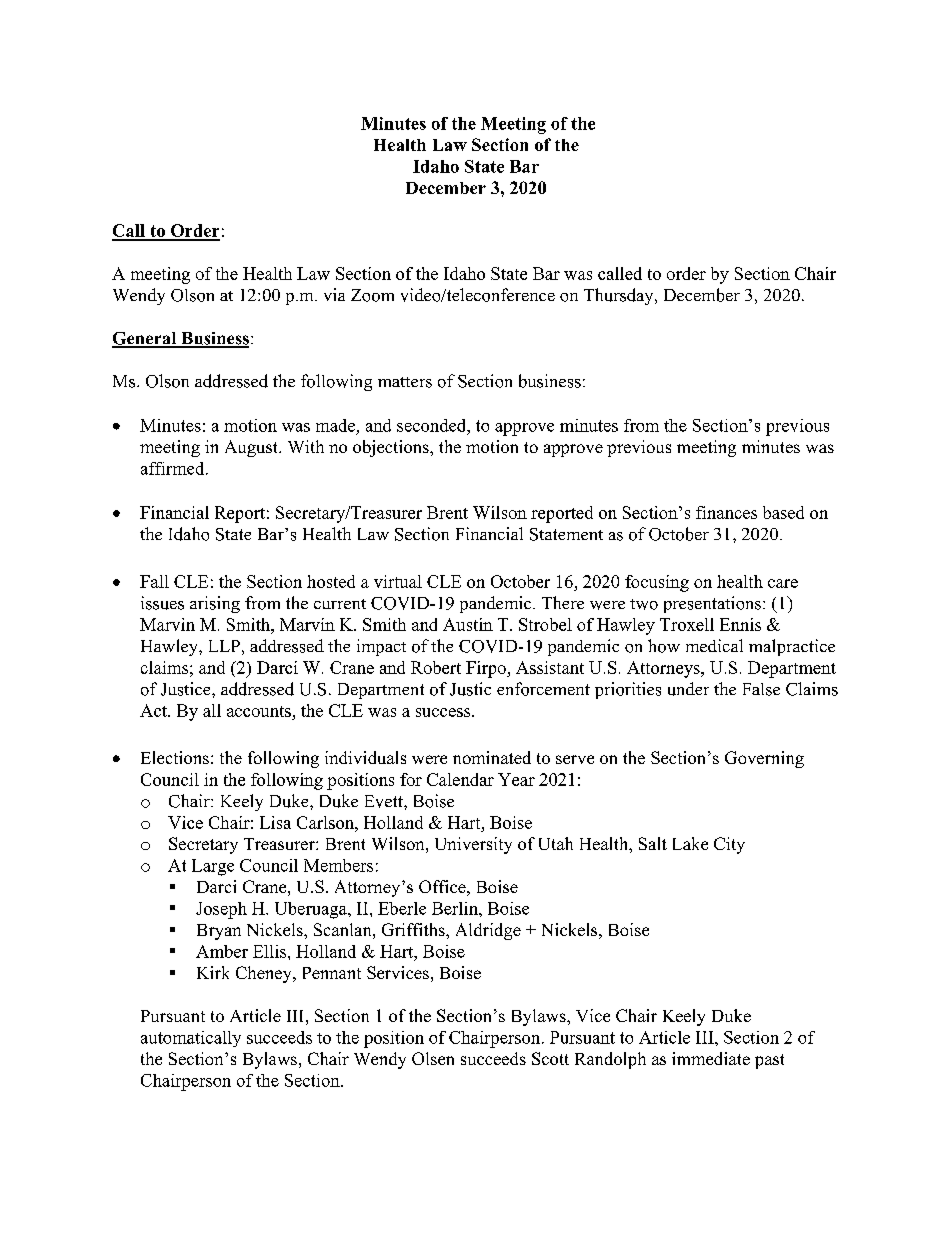  Describe the element at coordinates (729, 845) in the document. I see `City` at that location.
